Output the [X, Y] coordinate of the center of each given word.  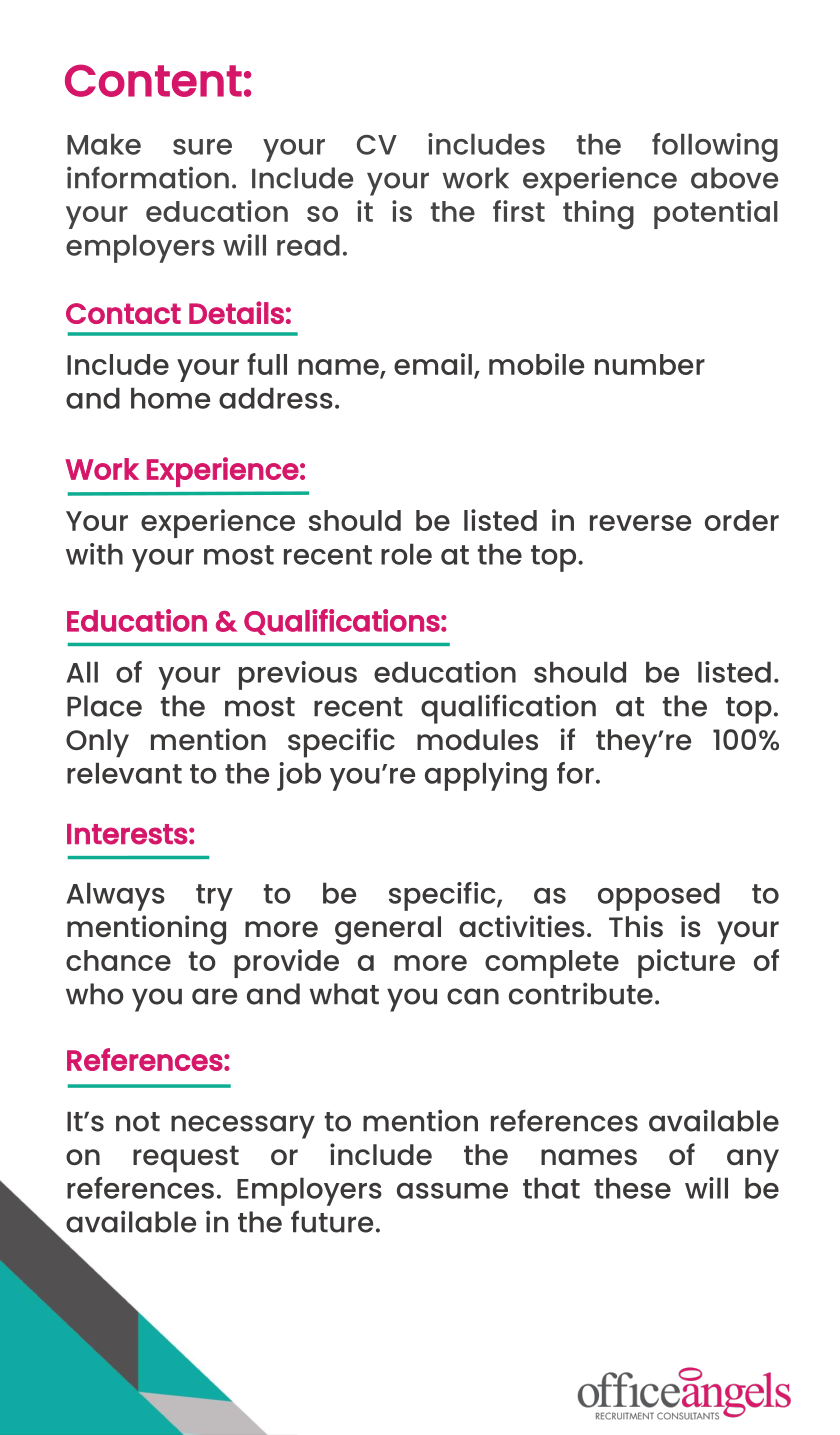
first [519, 211]
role [406, 554]
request [186, 1159]
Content [153, 80]
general [388, 930]
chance [118, 960]
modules [477, 739]
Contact [123, 313]
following [715, 147]
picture [686, 963]
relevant [124, 773]
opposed [659, 896]
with [94, 554]
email [433, 364]
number [650, 364]
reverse [640, 523]
